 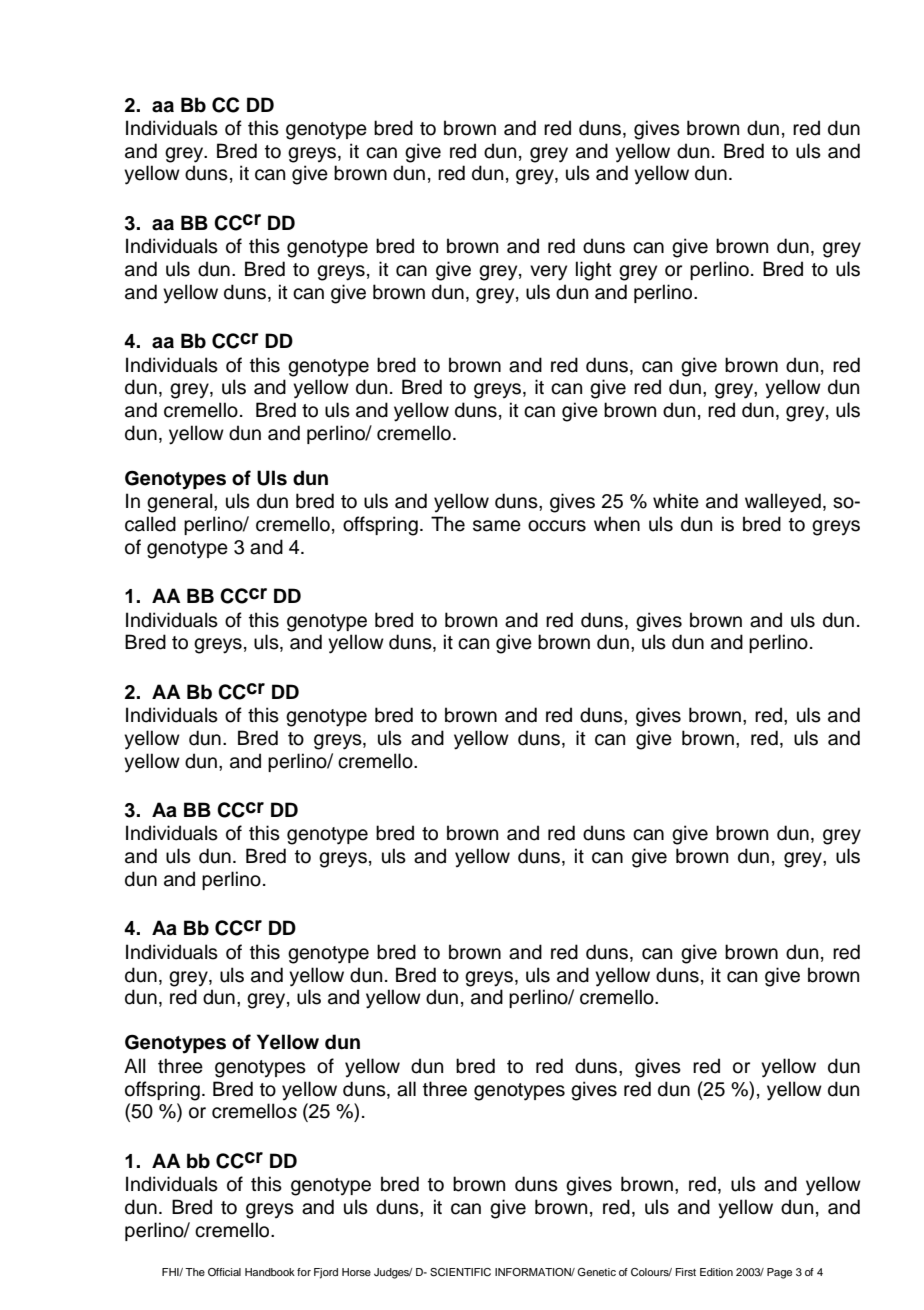 What do you see at coordinates (557, 526) in the image?
I see `occurs` at bounding box center [557, 526].
